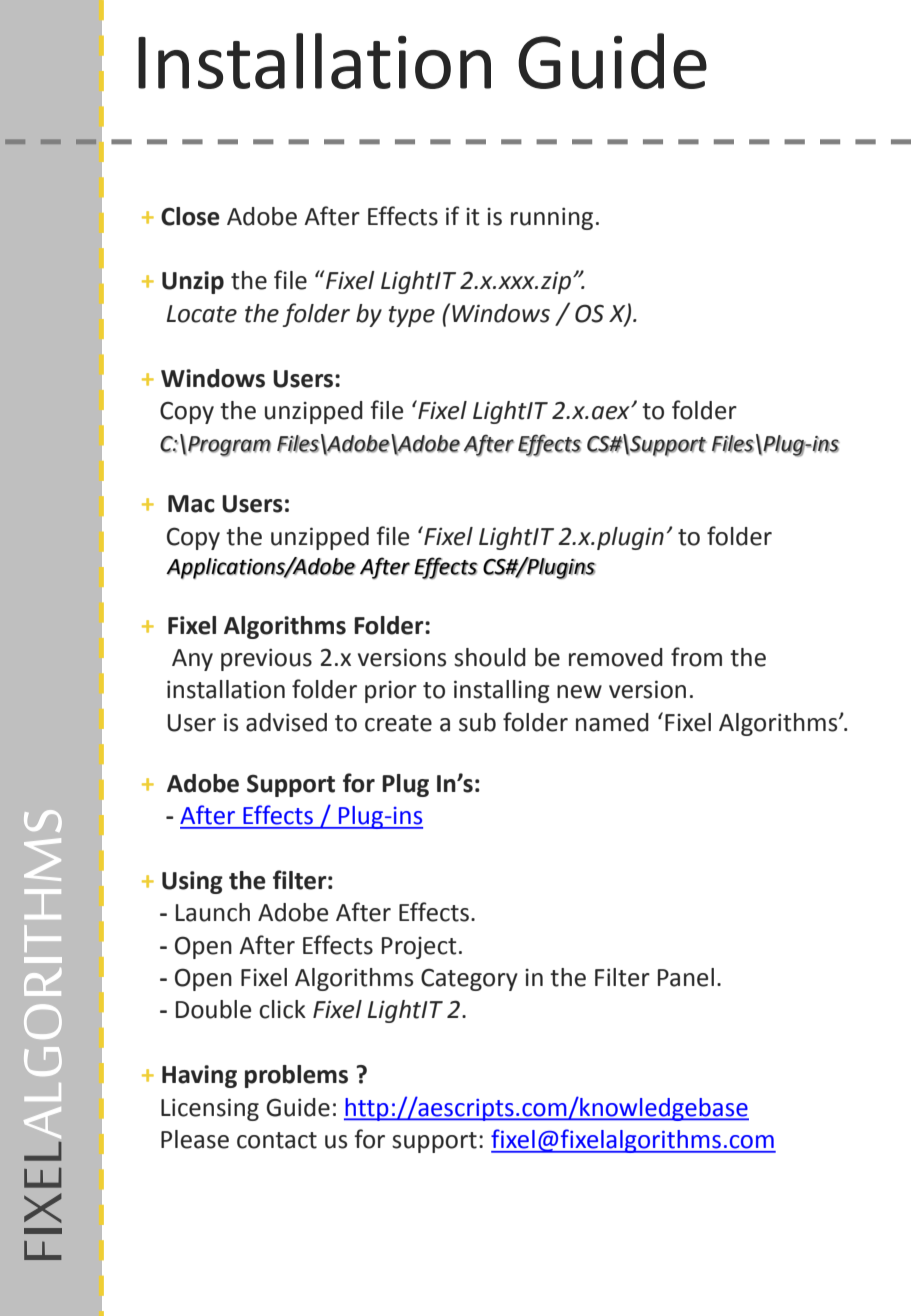 The height and width of the page is (1316, 911). Describe the element at coordinates (213, 912) in the page. I see `Launch` at that location.
